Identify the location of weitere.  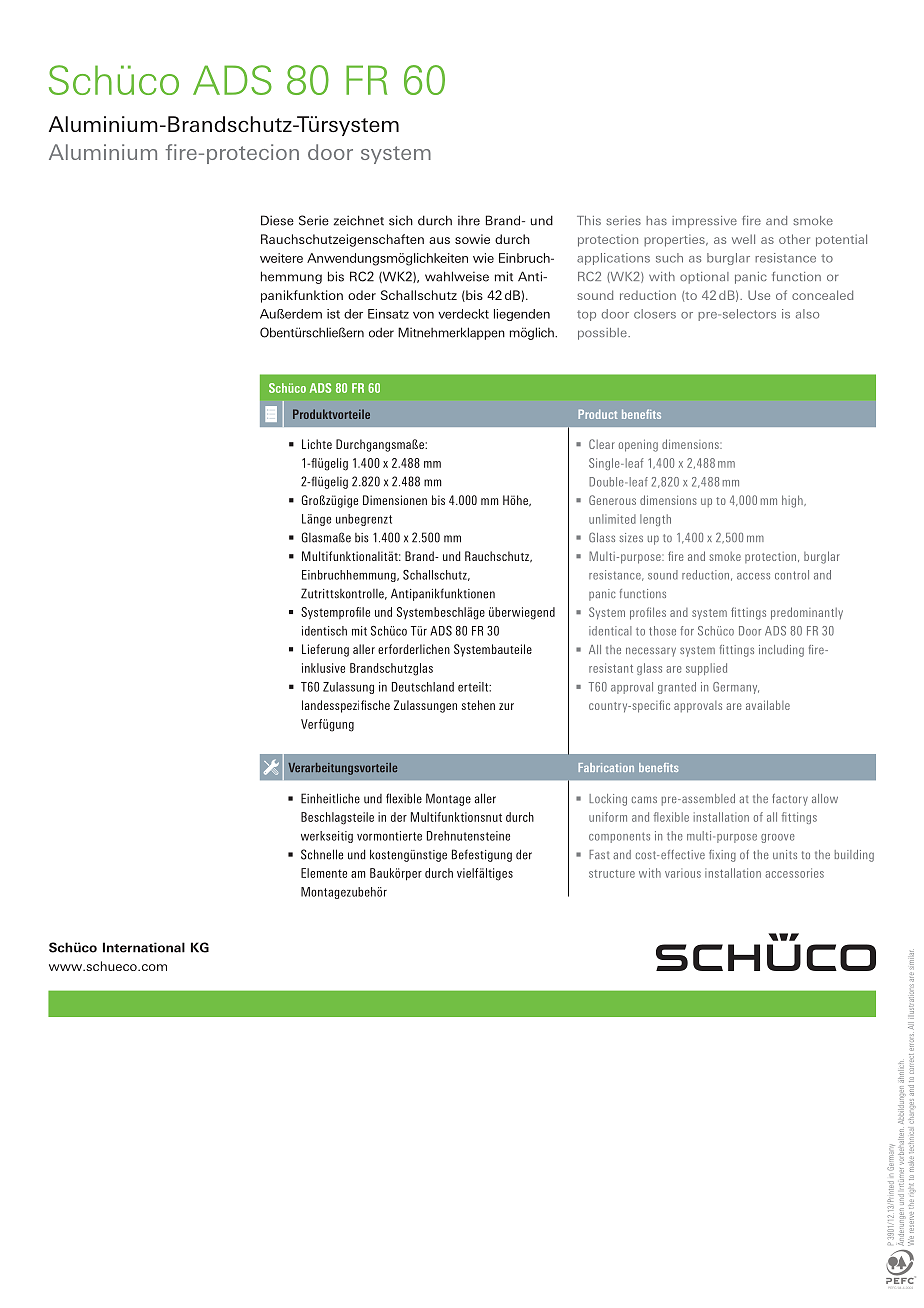
(281, 258).
